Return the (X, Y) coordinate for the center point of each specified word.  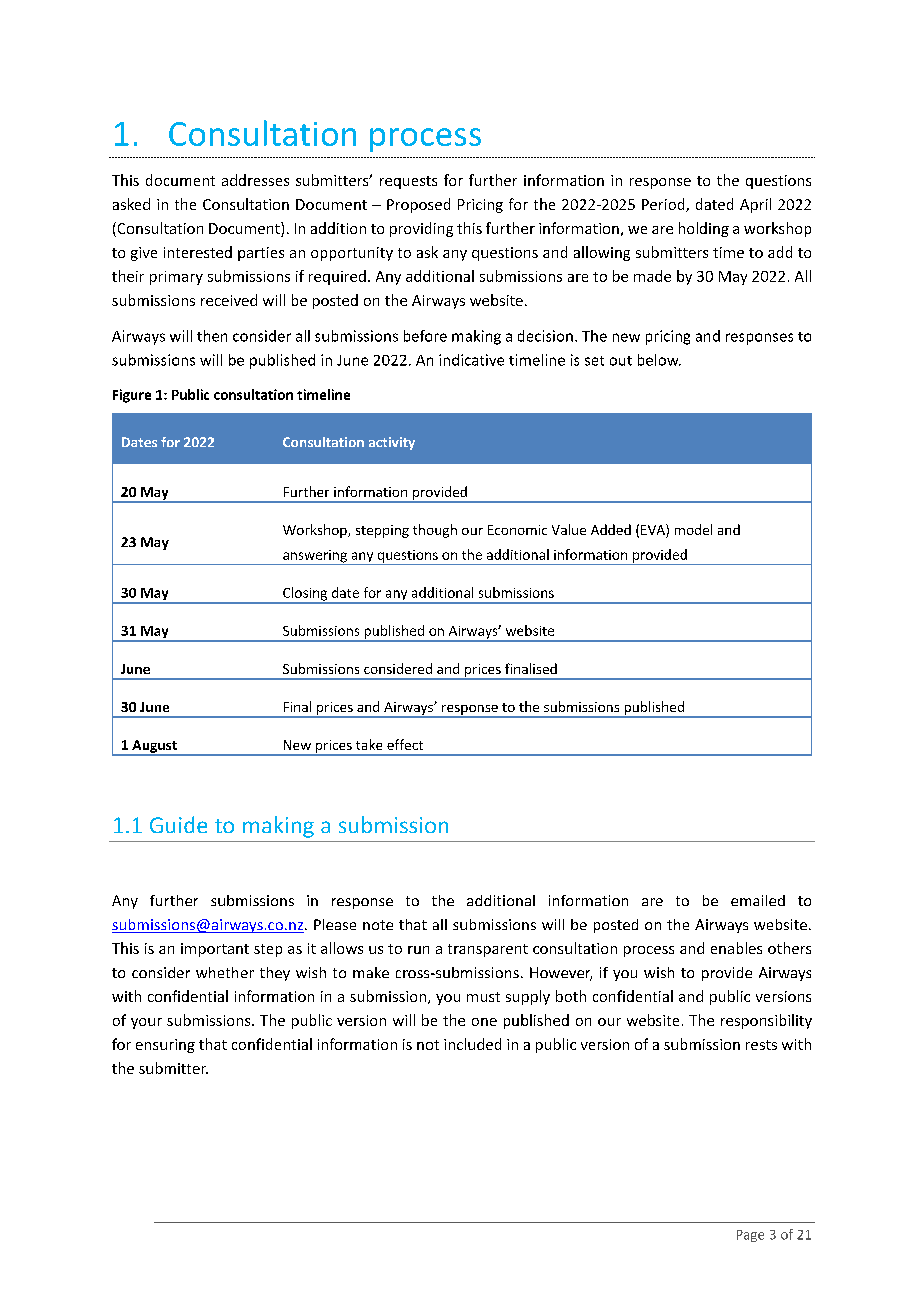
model (693, 529)
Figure (132, 396)
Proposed (418, 205)
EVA (654, 529)
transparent (488, 950)
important (215, 950)
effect (405, 744)
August (154, 747)
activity (392, 443)
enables (736, 948)
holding (704, 229)
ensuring (165, 1046)
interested (198, 252)
